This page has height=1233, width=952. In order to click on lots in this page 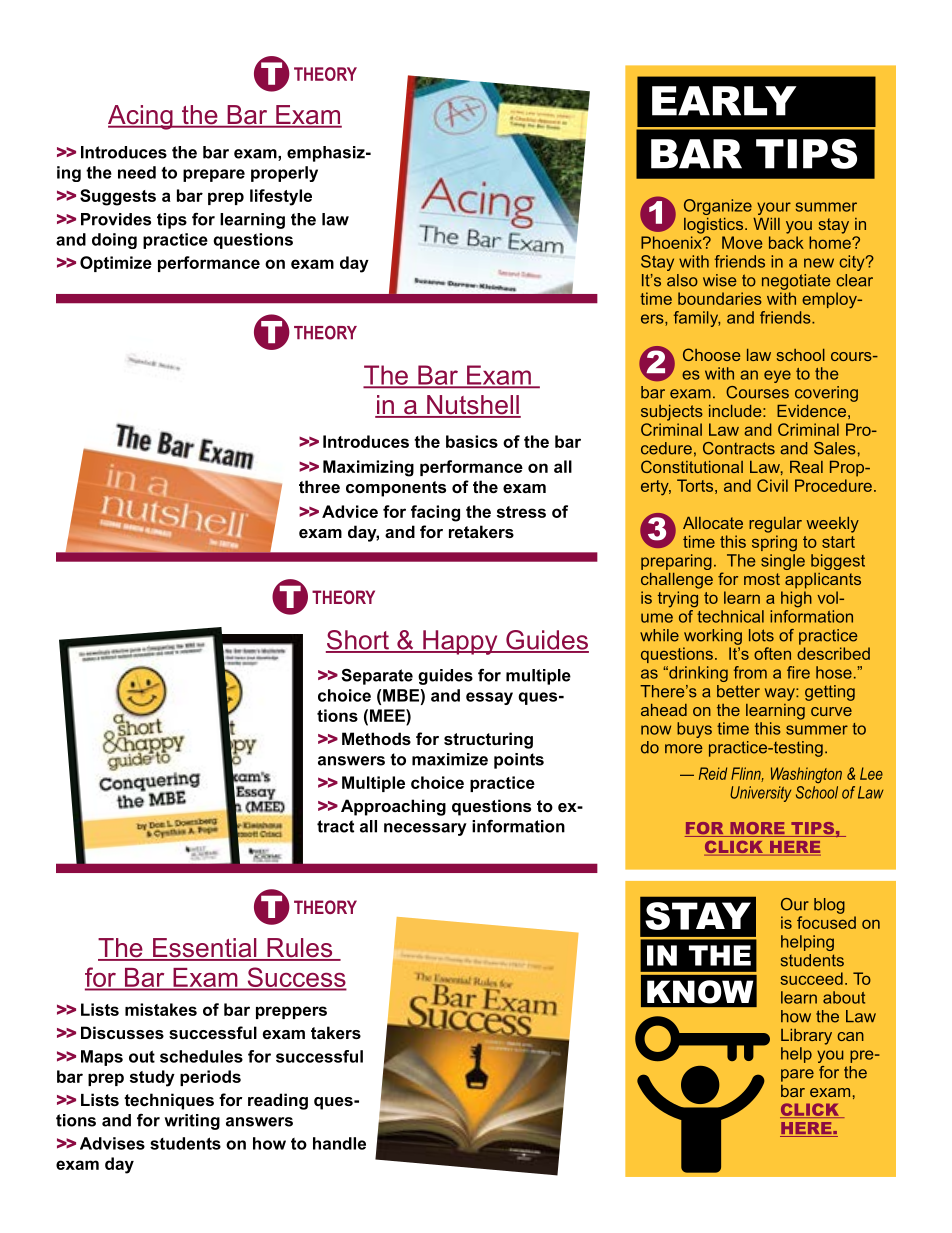, I will do `click(761, 635)`.
